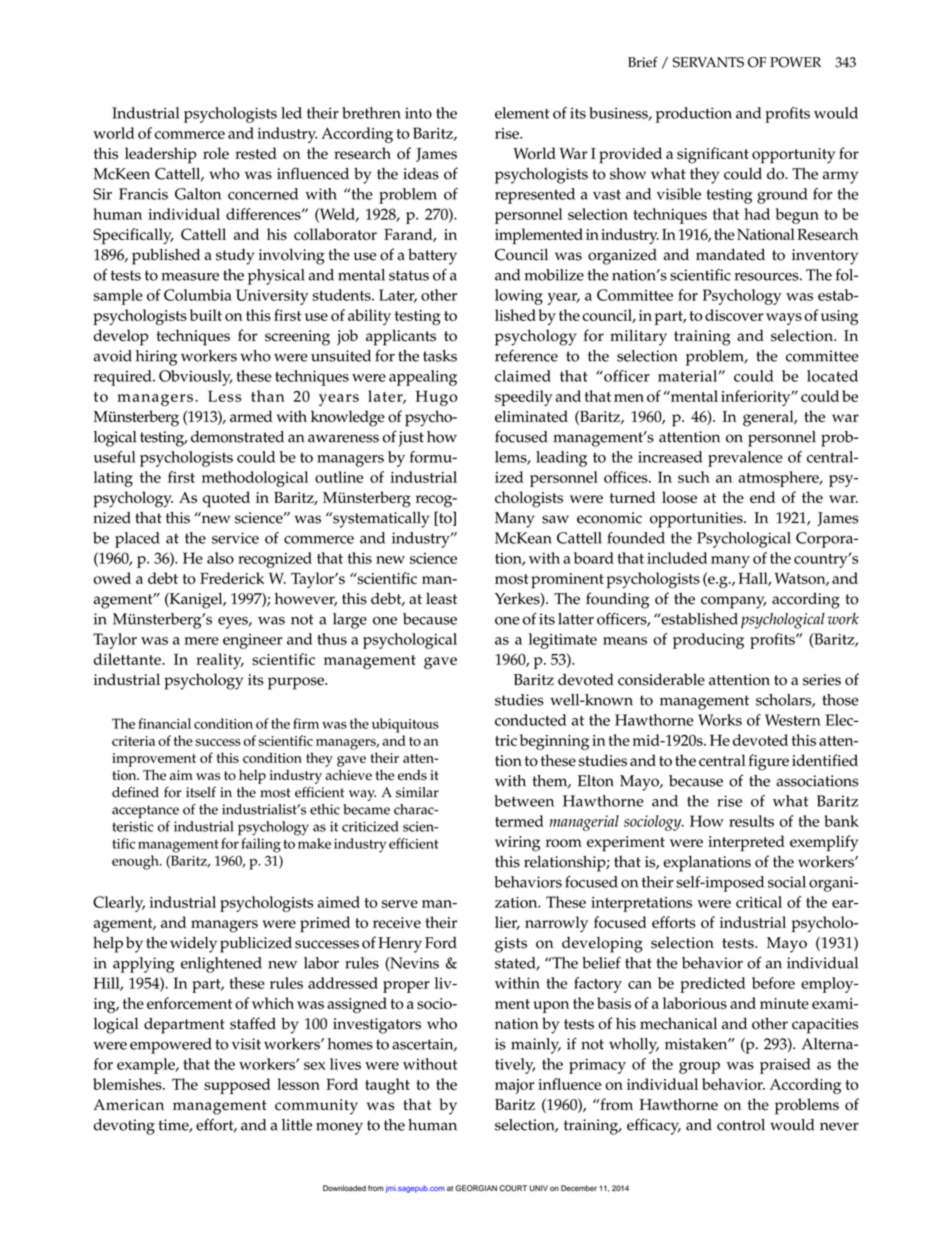  I want to click on mere, so click(201, 641).
